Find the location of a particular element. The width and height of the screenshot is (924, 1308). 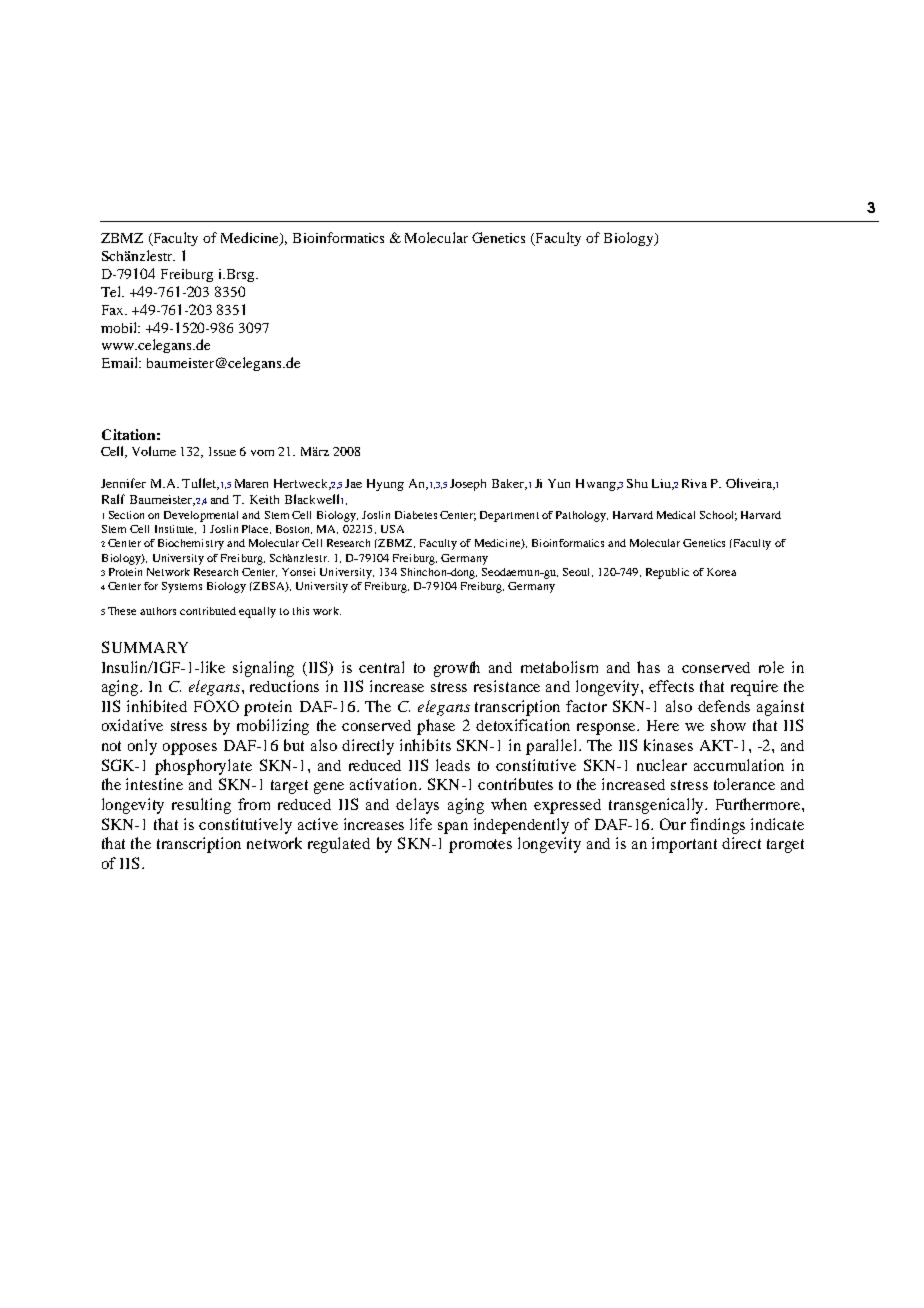

Issue is located at coordinates (222, 451).
